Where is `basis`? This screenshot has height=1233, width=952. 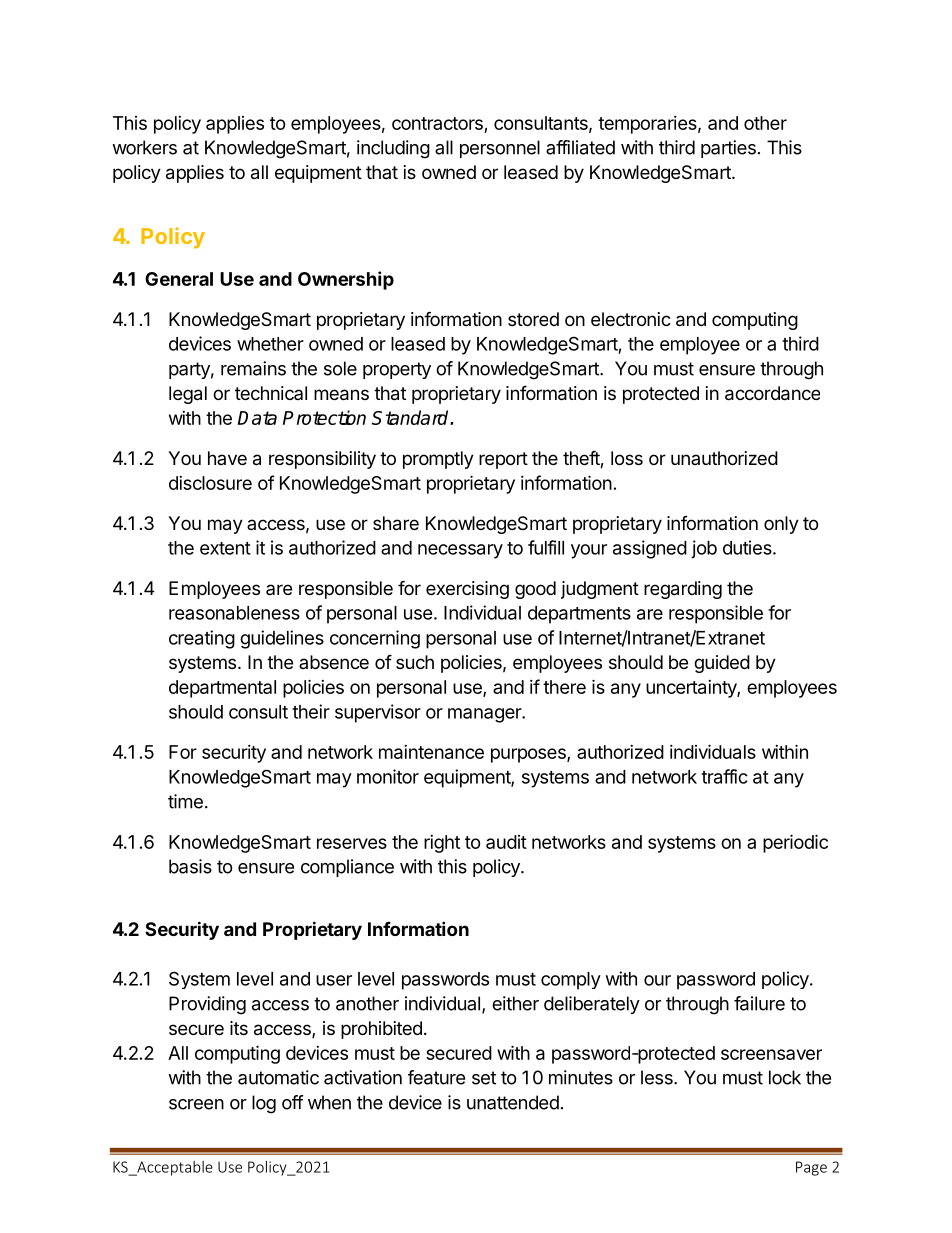 basis is located at coordinates (190, 866).
